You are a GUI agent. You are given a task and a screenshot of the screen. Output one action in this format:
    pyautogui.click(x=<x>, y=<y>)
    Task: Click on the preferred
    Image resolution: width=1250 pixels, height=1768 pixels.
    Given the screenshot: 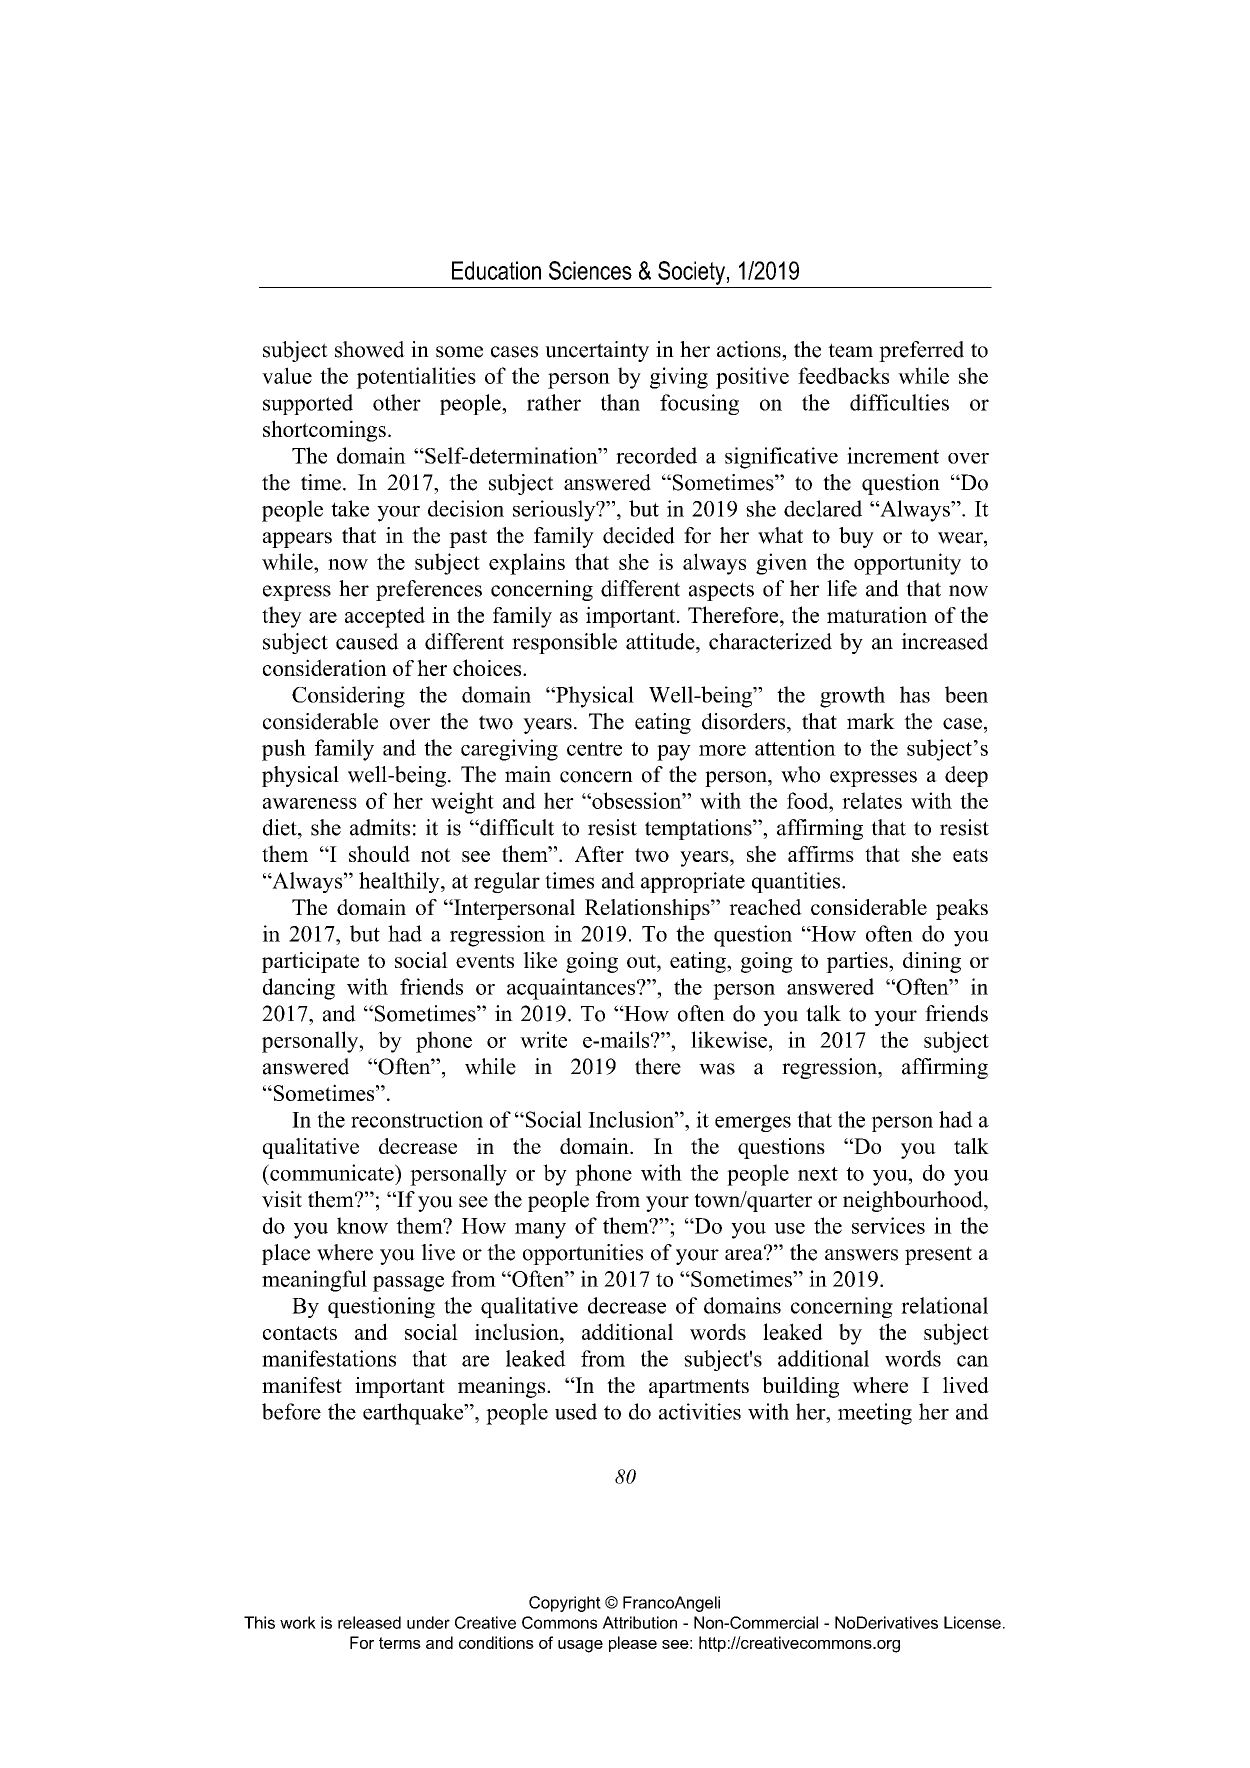 What is the action you would take?
    pyautogui.click(x=921, y=351)
